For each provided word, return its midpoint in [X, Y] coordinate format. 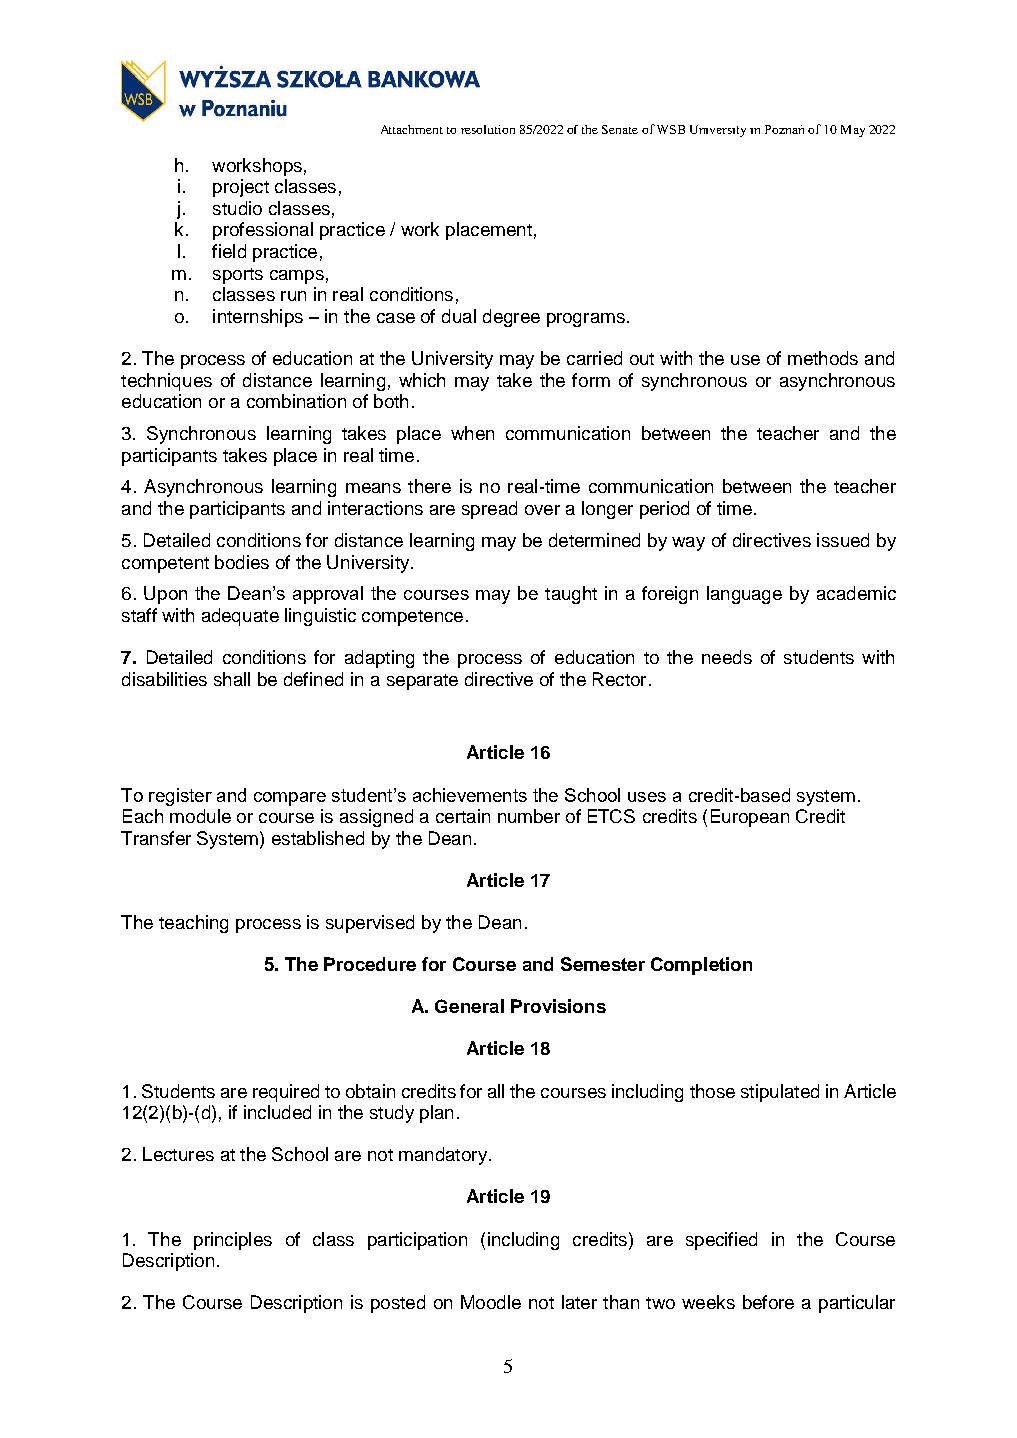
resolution [488, 129]
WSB [671, 129]
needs [727, 657]
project [241, 188]
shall [232, 679]
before [768, 1302]
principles [233, 1241]
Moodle [491, 1302]
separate [422, 682]
